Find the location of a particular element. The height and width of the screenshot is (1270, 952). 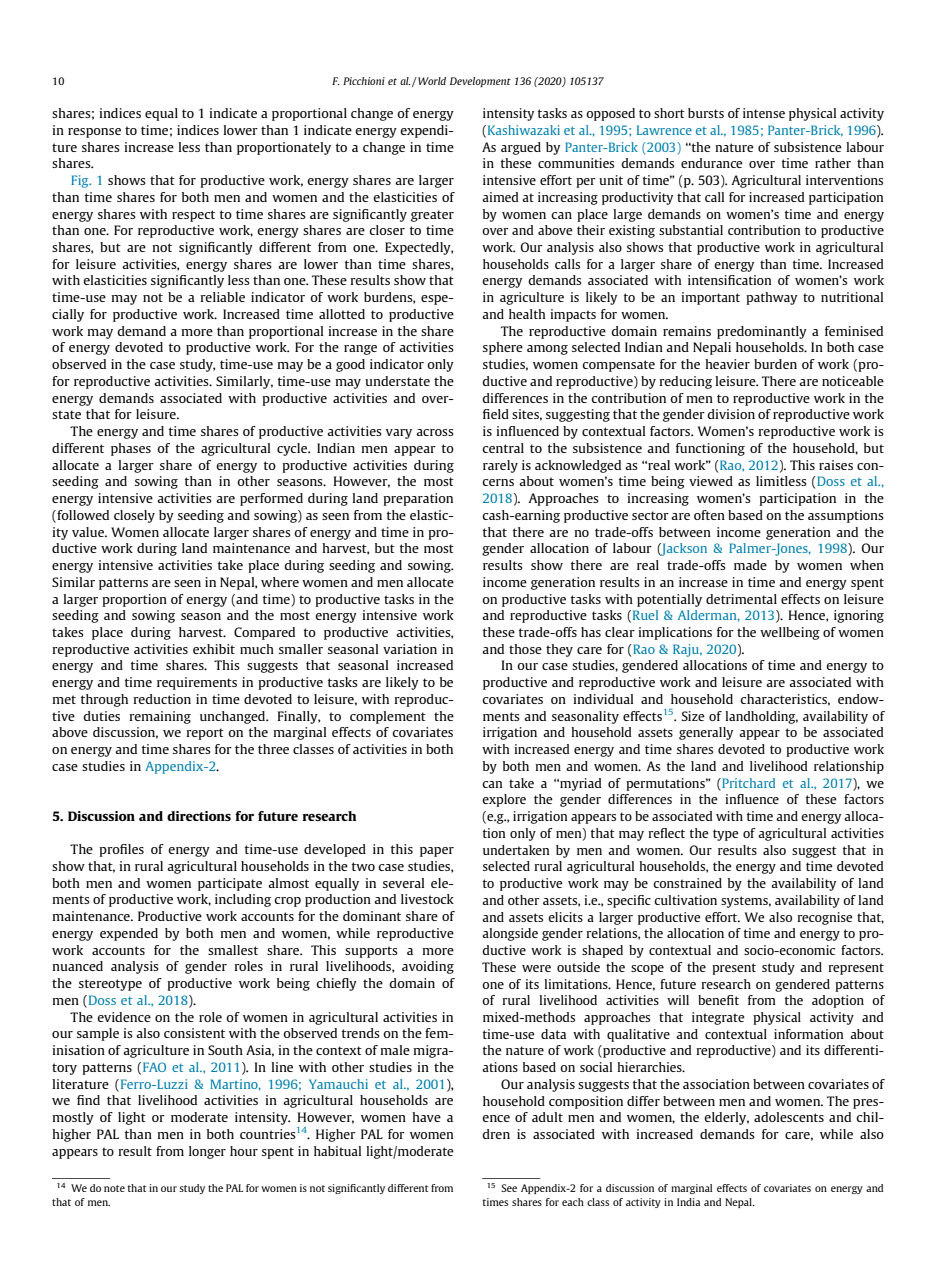

raises is located at coordinates (836, 465).
